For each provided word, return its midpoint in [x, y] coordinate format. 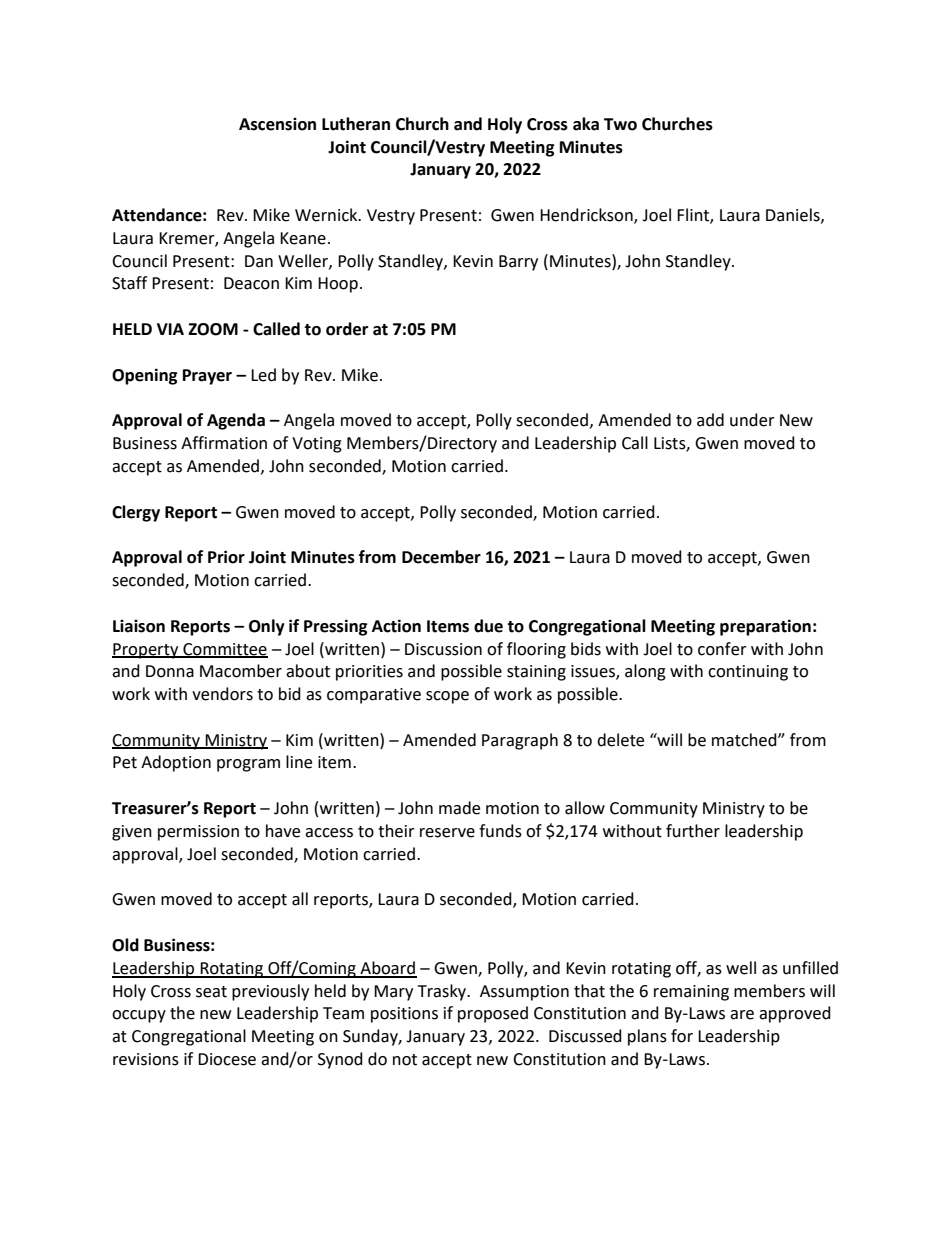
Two [620, 124]
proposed [493, 1014]
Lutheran [356, 124]
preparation [765, 627]
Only [267, 627]
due [488, 626]
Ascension [277, 124]
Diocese [227, 1059]
